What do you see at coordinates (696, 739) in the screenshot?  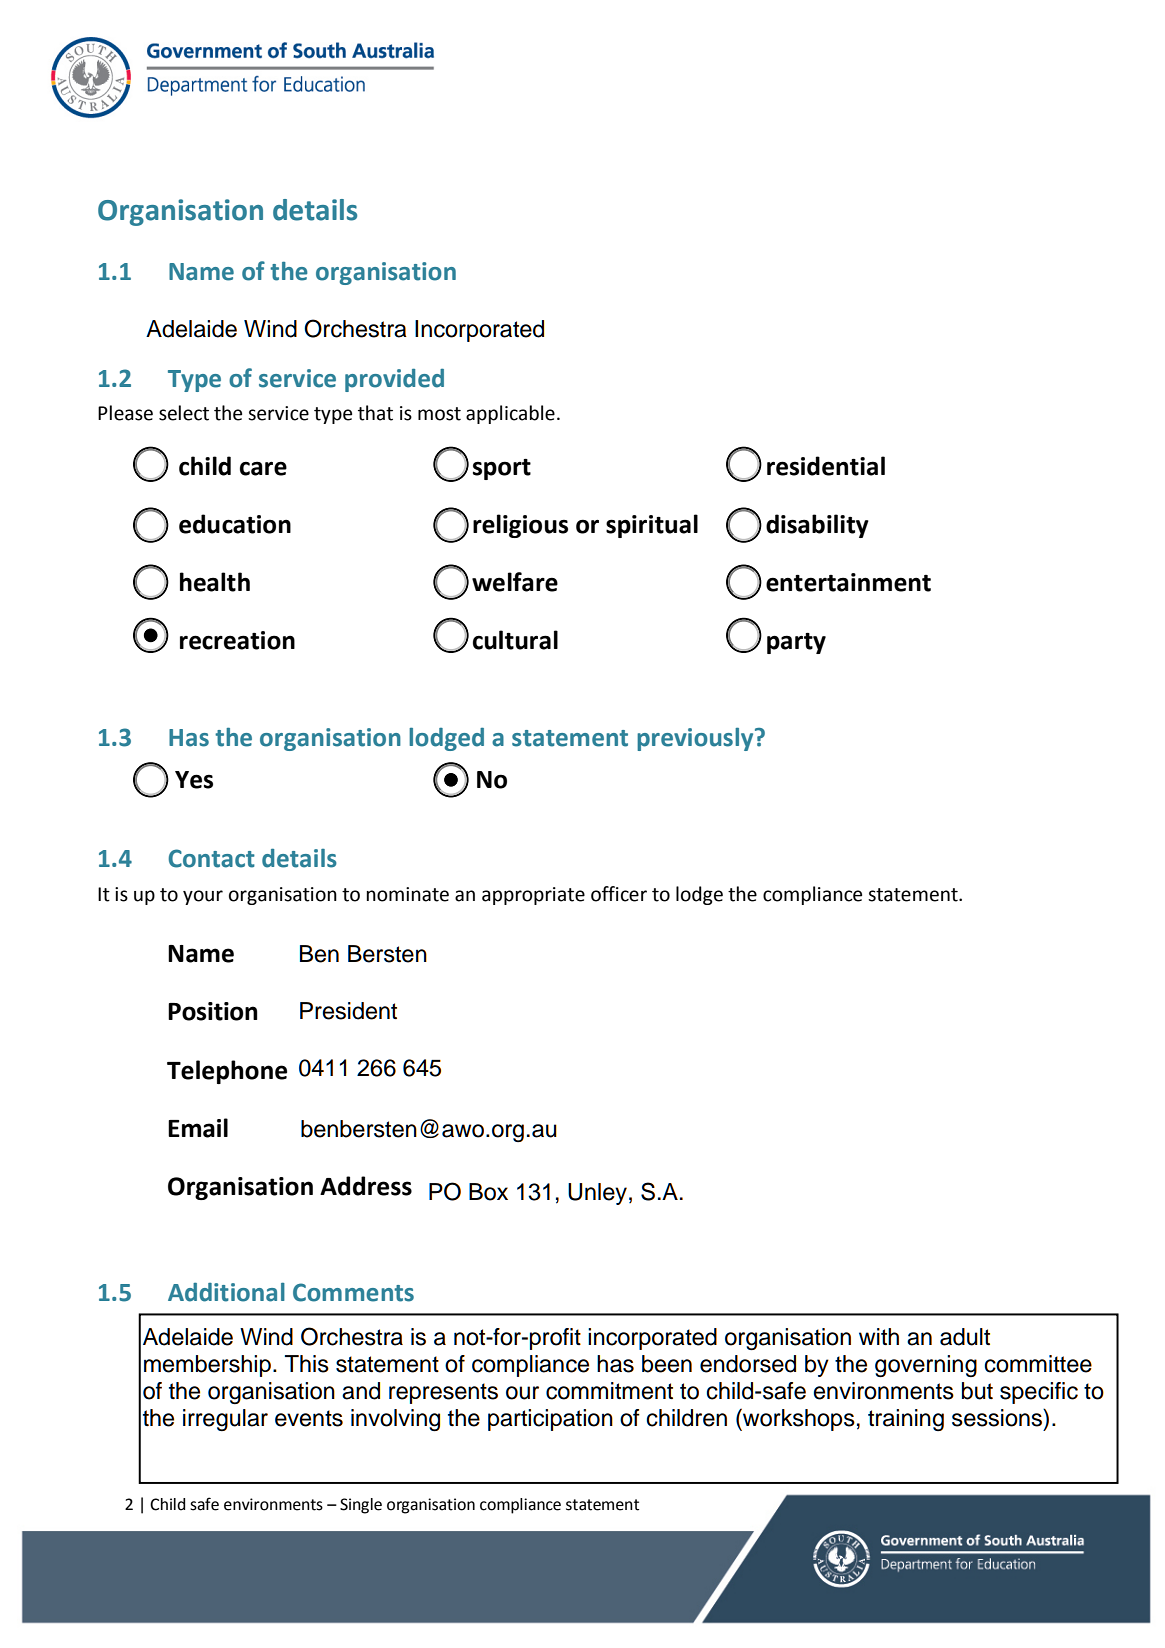 I see `previously` at bounding box center [696, 739].
